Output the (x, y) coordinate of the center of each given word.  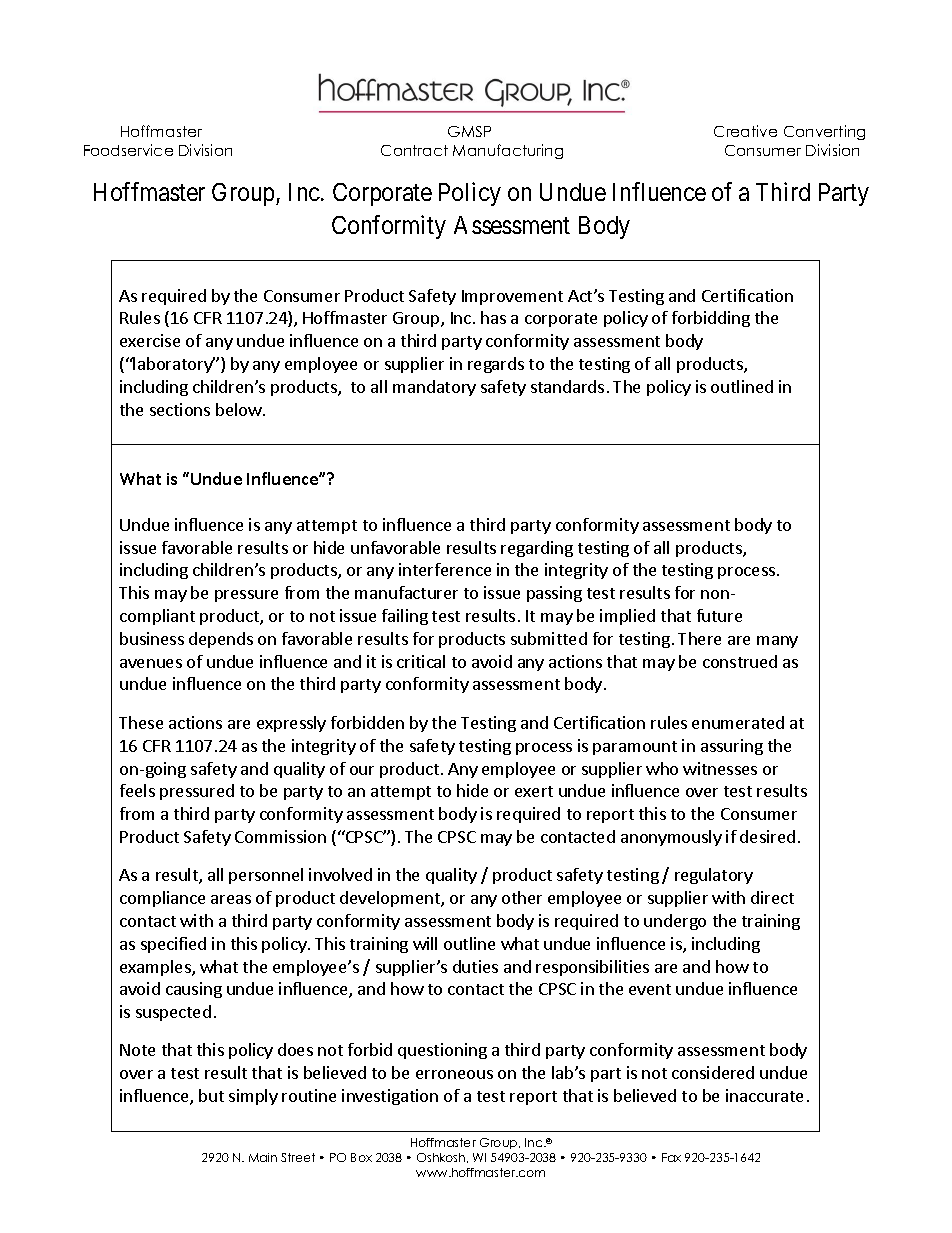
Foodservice (128, 150)
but (211, 1095)
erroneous (454, 1074)
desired (767, 836)
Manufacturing (508, 151)
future (719, 615)
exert (534, 791)
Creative (745, 131)
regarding (537, 549)
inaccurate (764, 1095)
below (240, 409)
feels (137, 790)
